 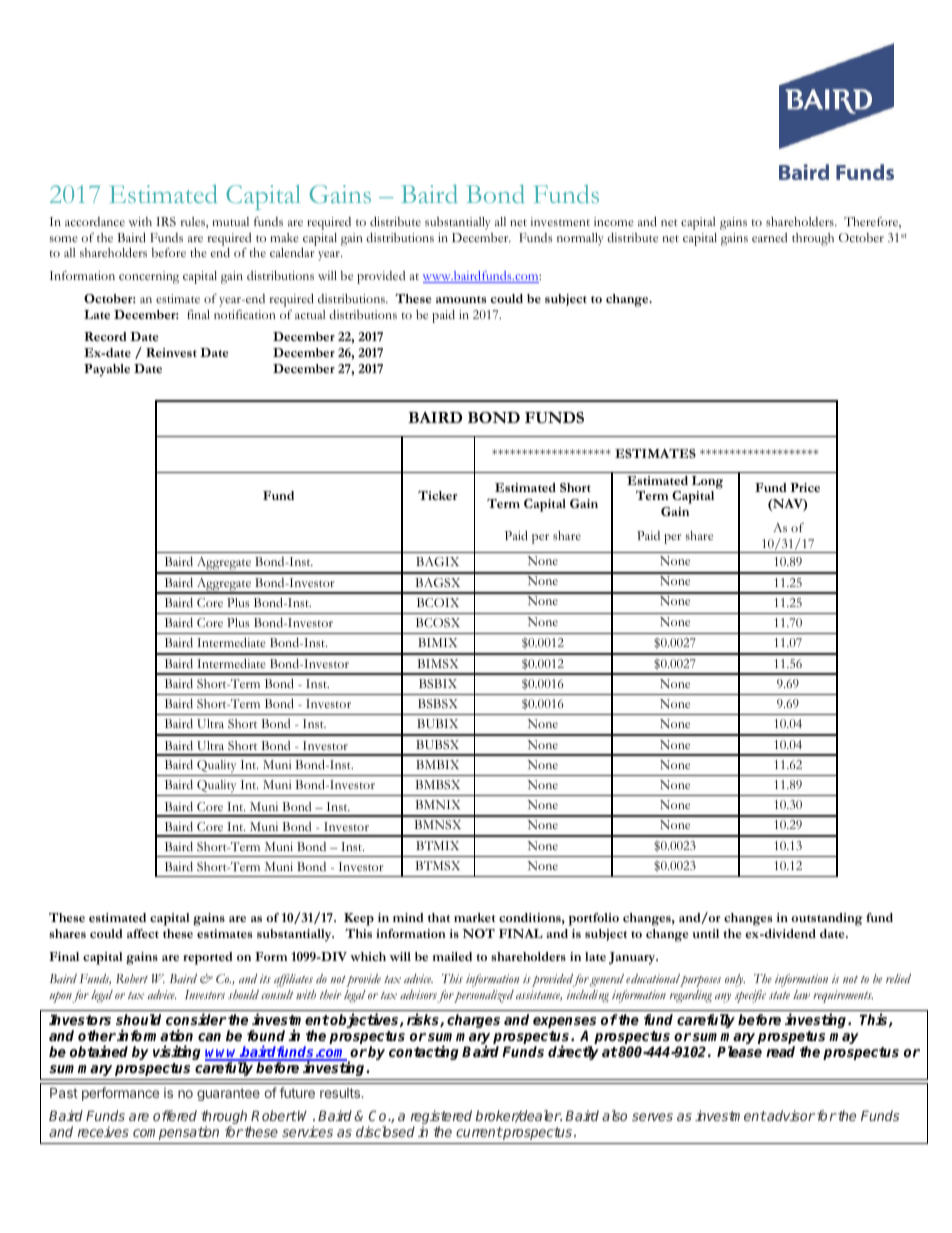 I want to click on earned, so click(x=769, y=237).
